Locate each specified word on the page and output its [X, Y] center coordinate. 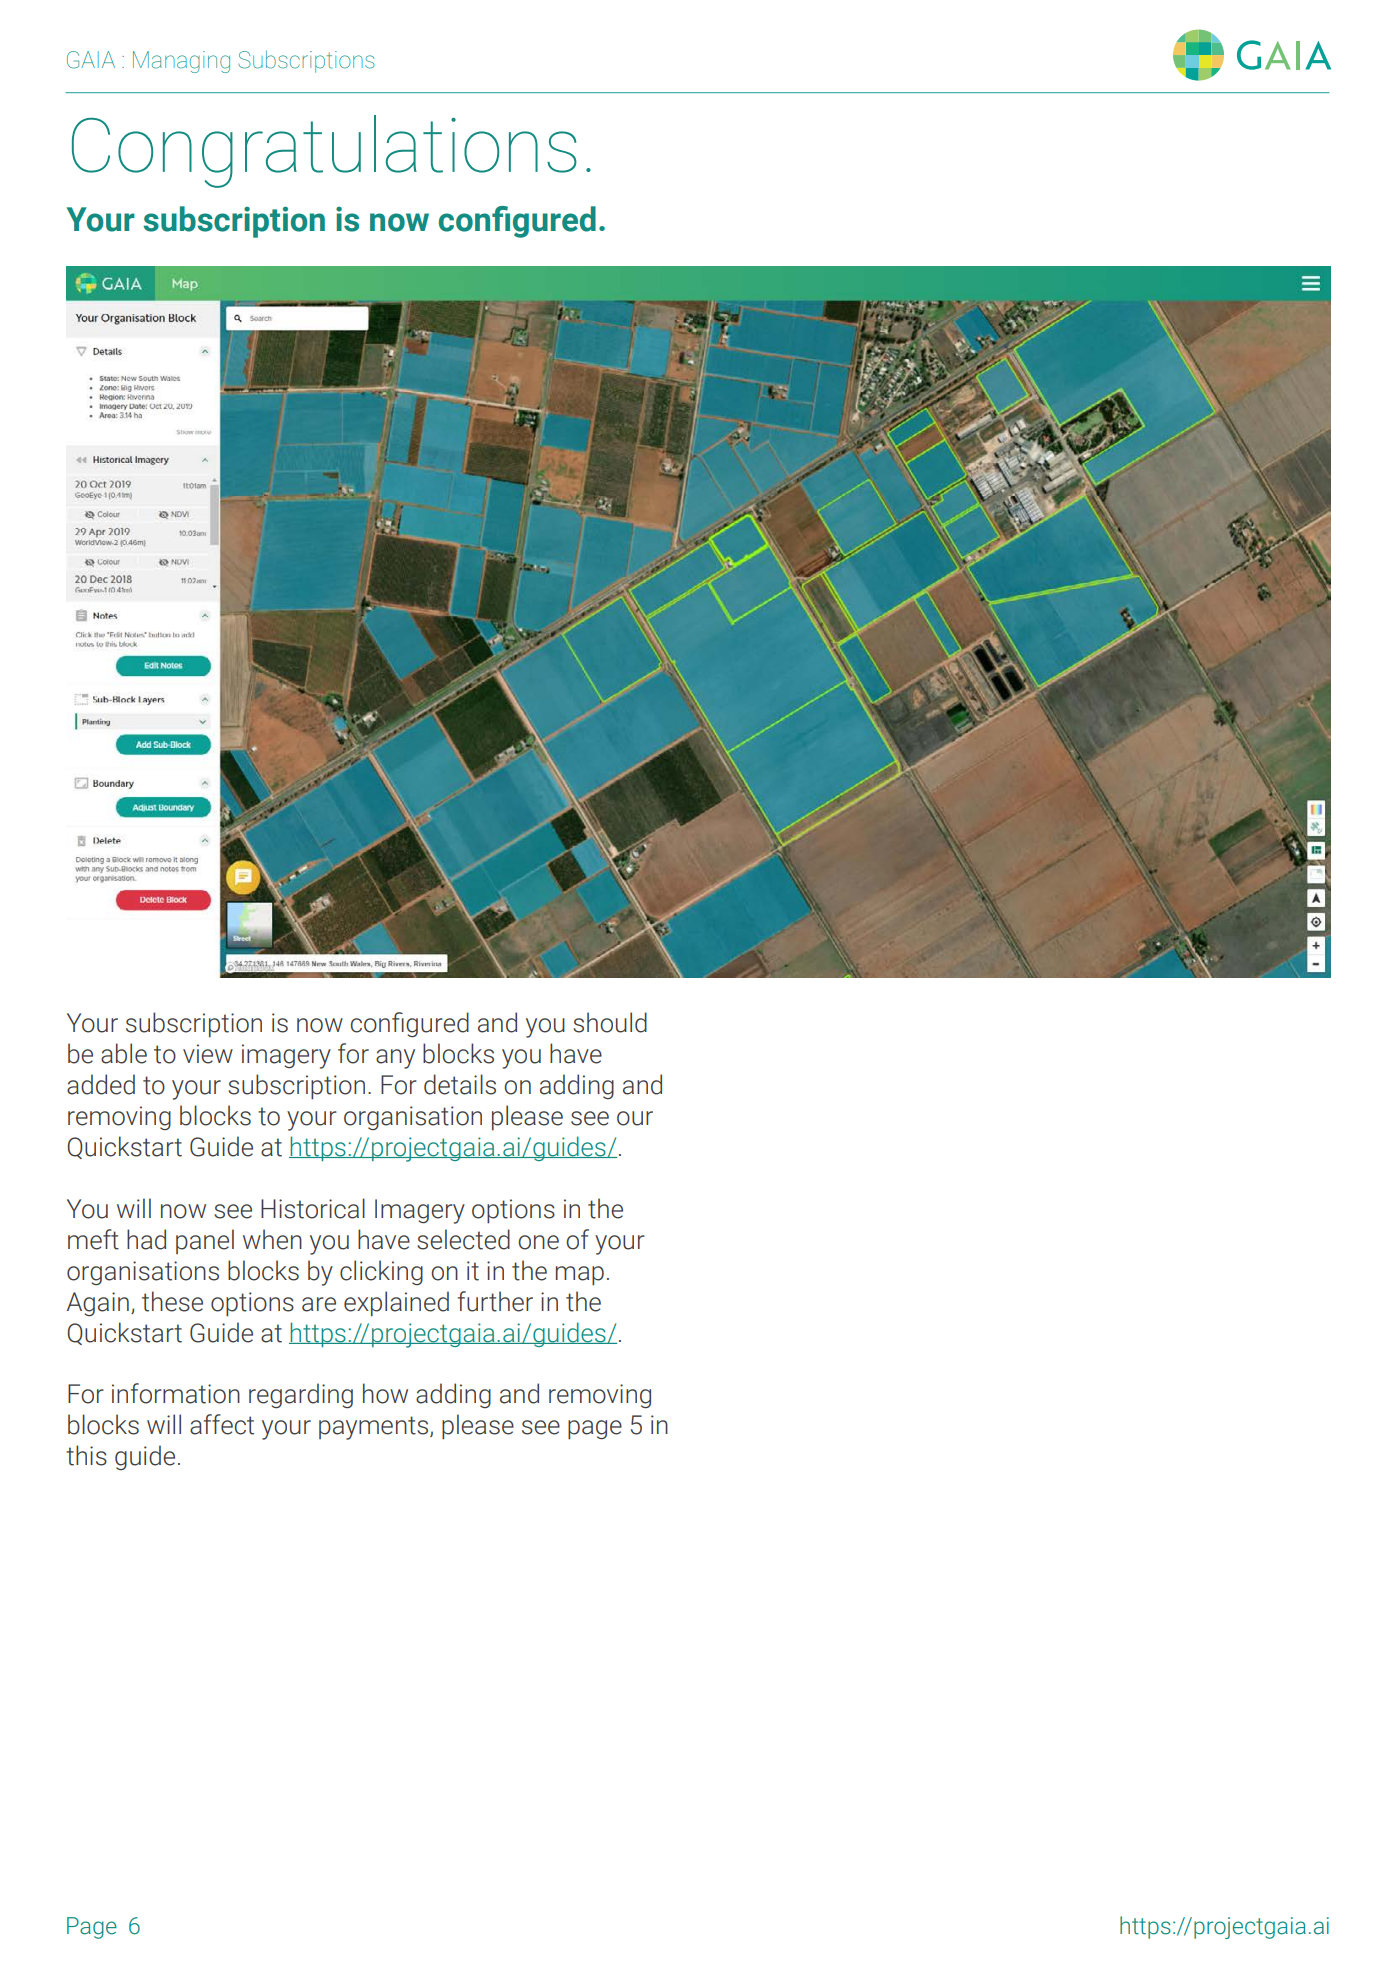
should [610, 1022]
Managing [181, 62]
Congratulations [324, 151]
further [495, 1301]
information [176, 1393]
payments [375, 1428]
